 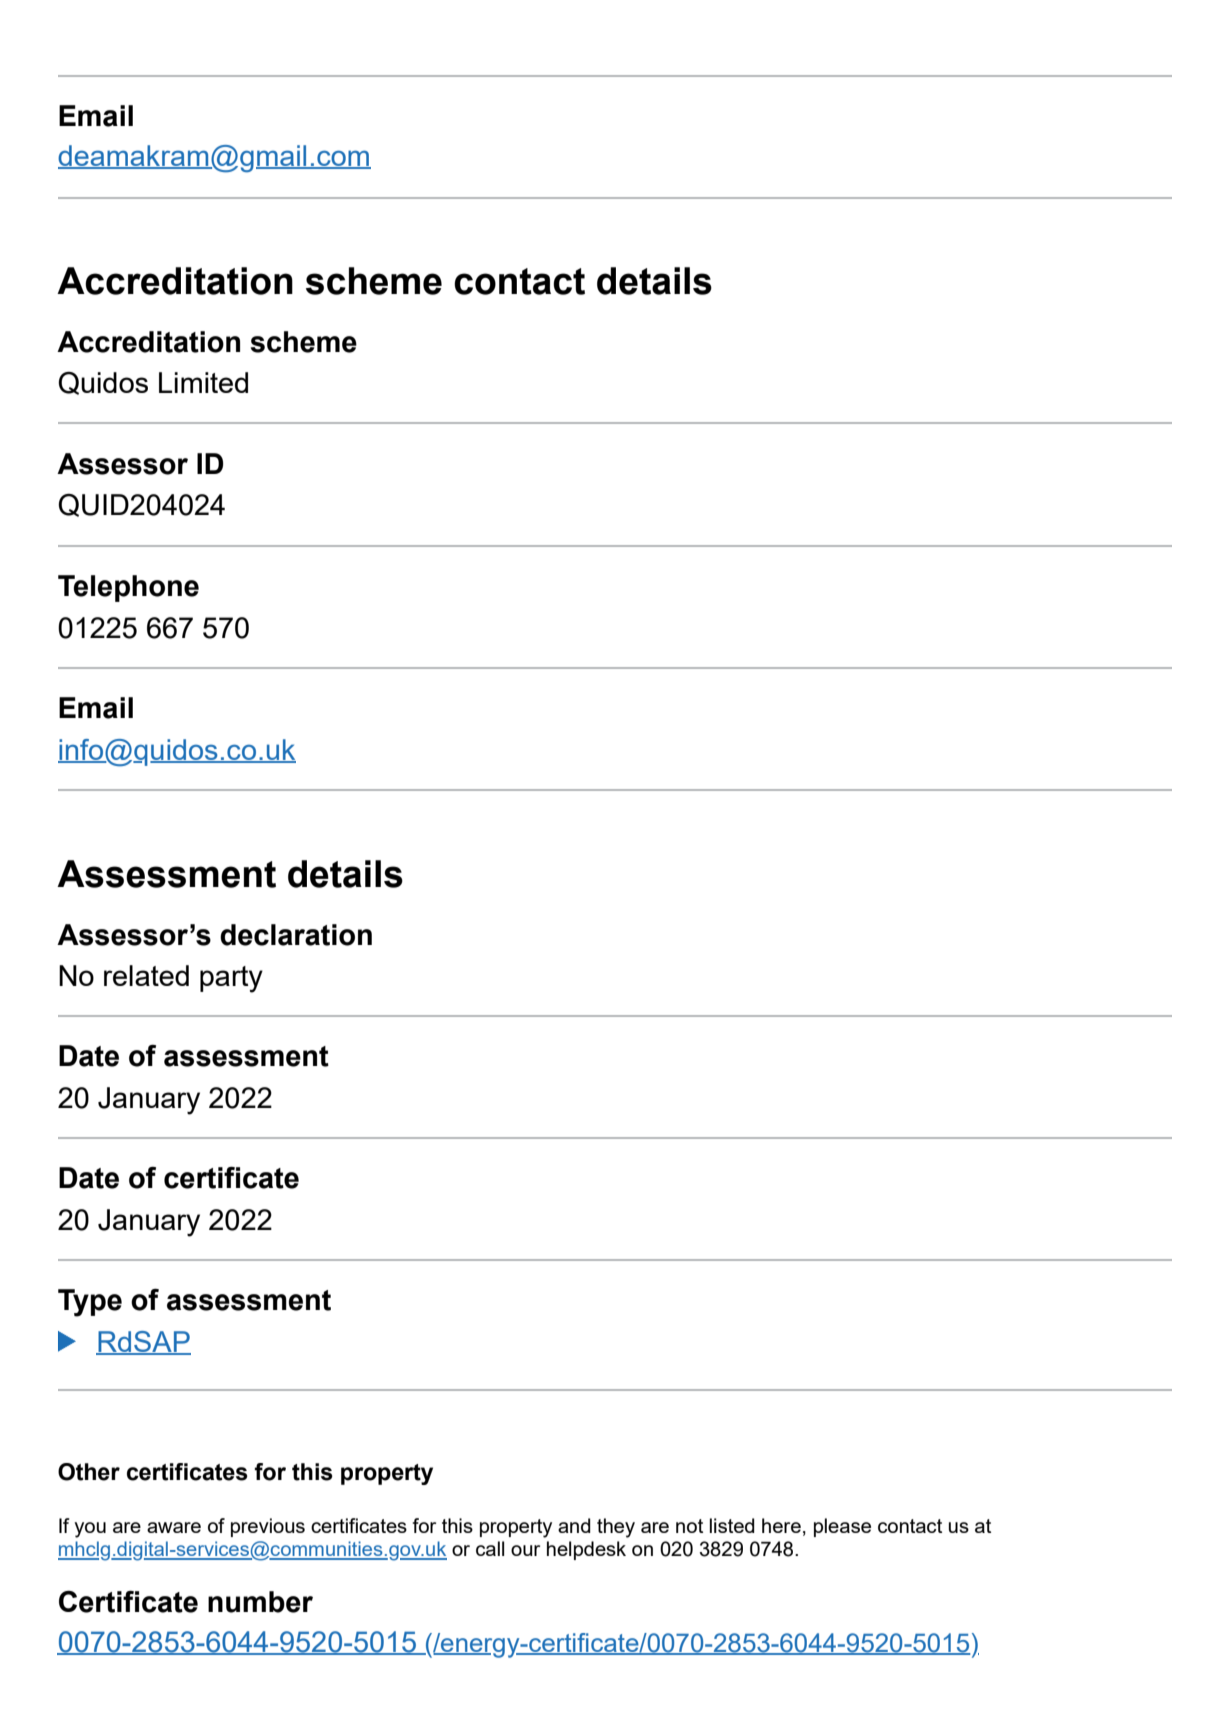 What do you see at coordinates (90, 1303) in the screenshot?
I see `Type` at bounding box center [90, 1303].
